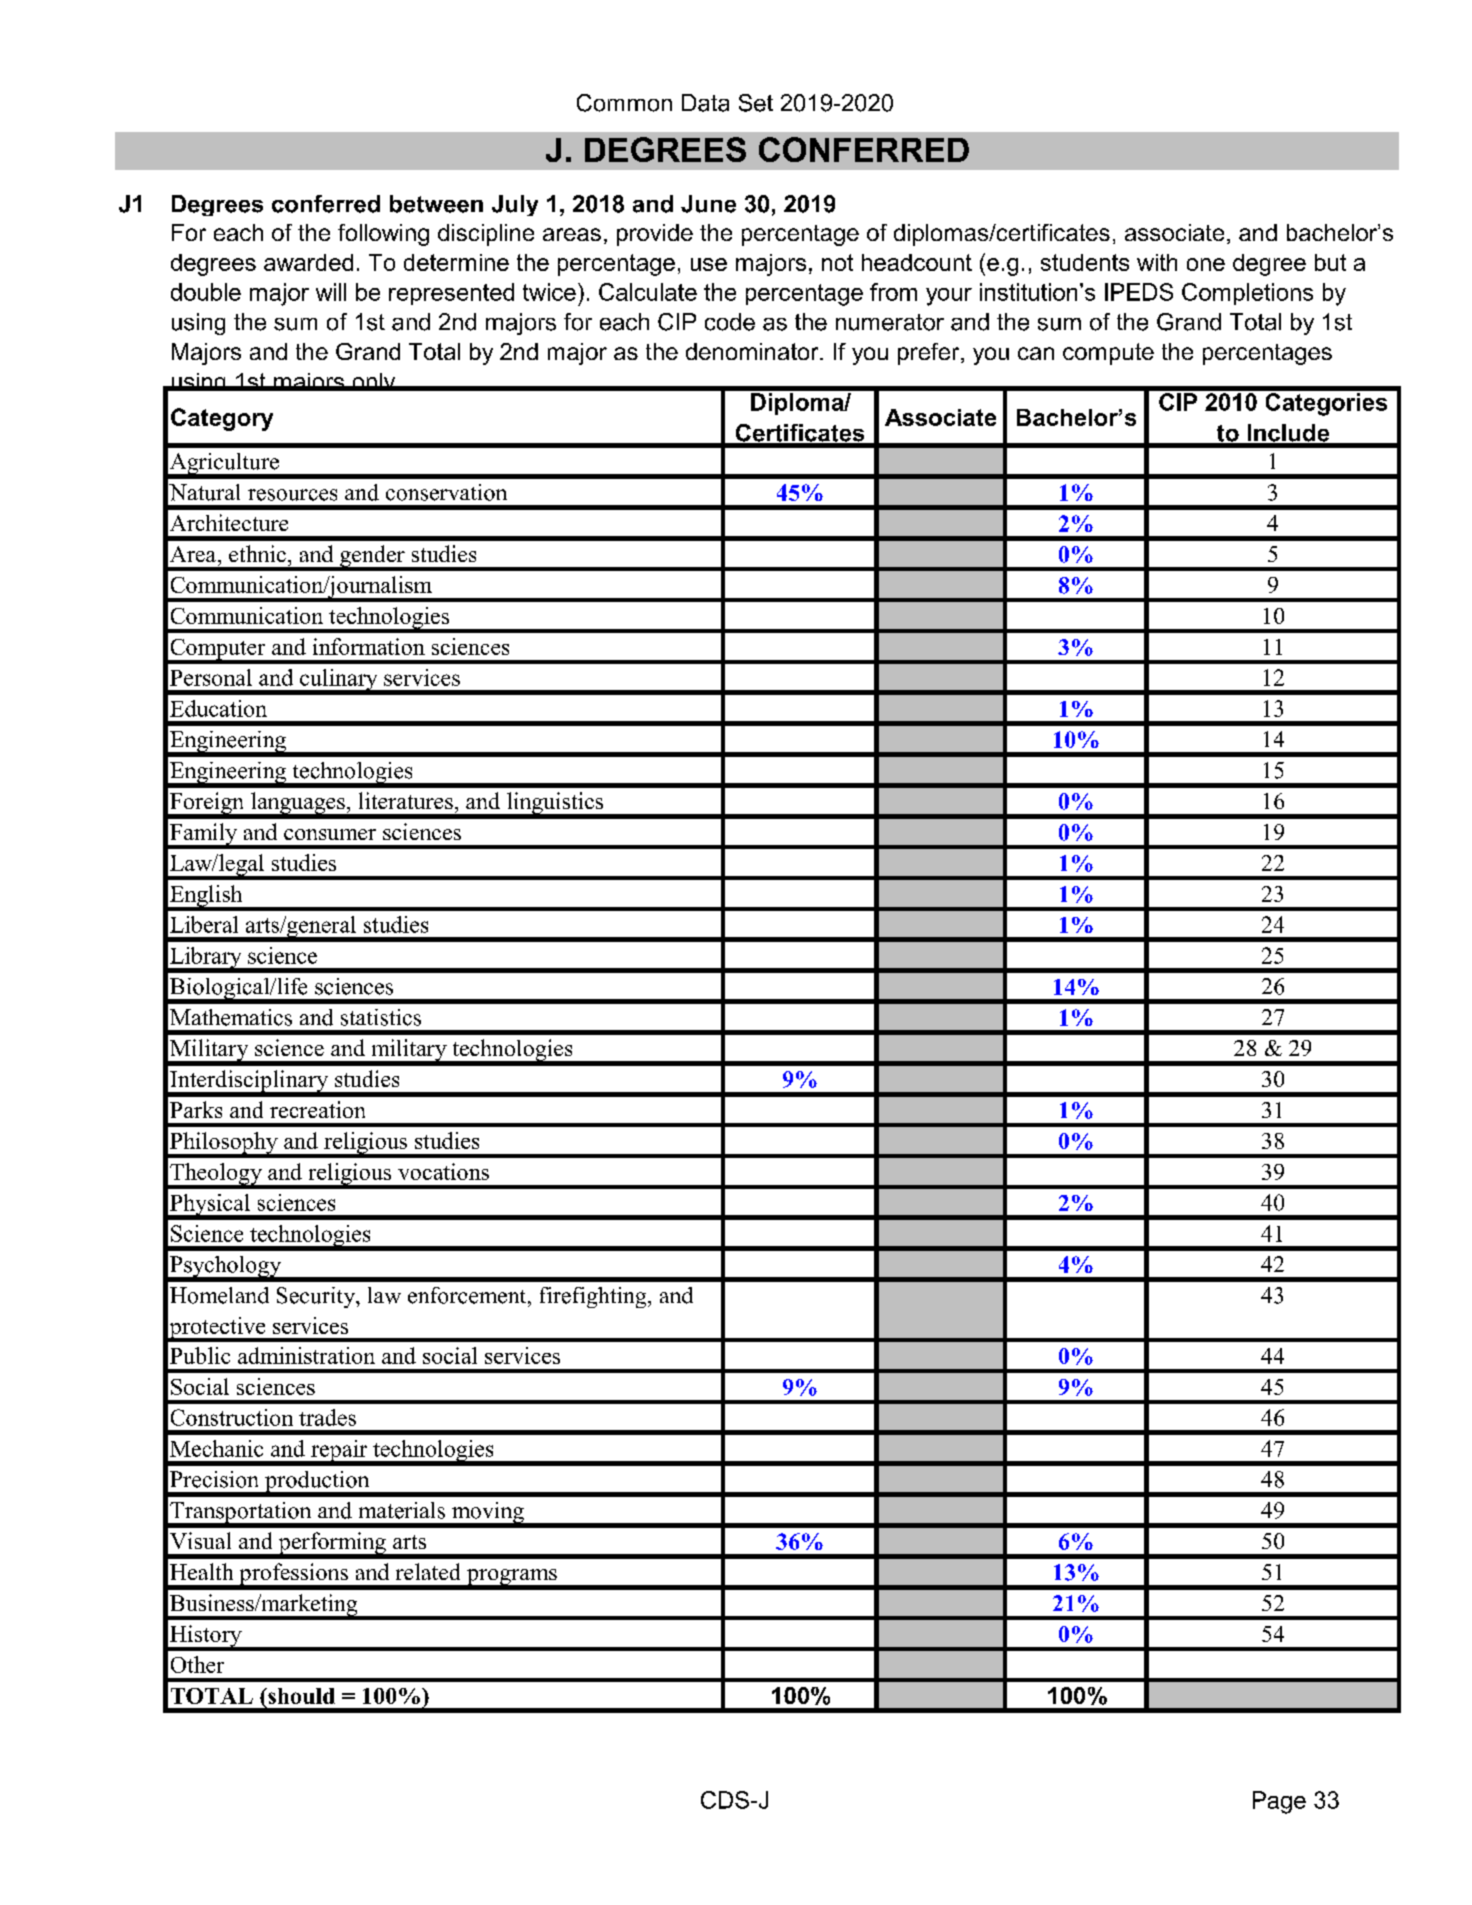  What do you see at coordinates (197, 1664) in the screenshot?
I see `Other` at bounding box center [197, 1664].
